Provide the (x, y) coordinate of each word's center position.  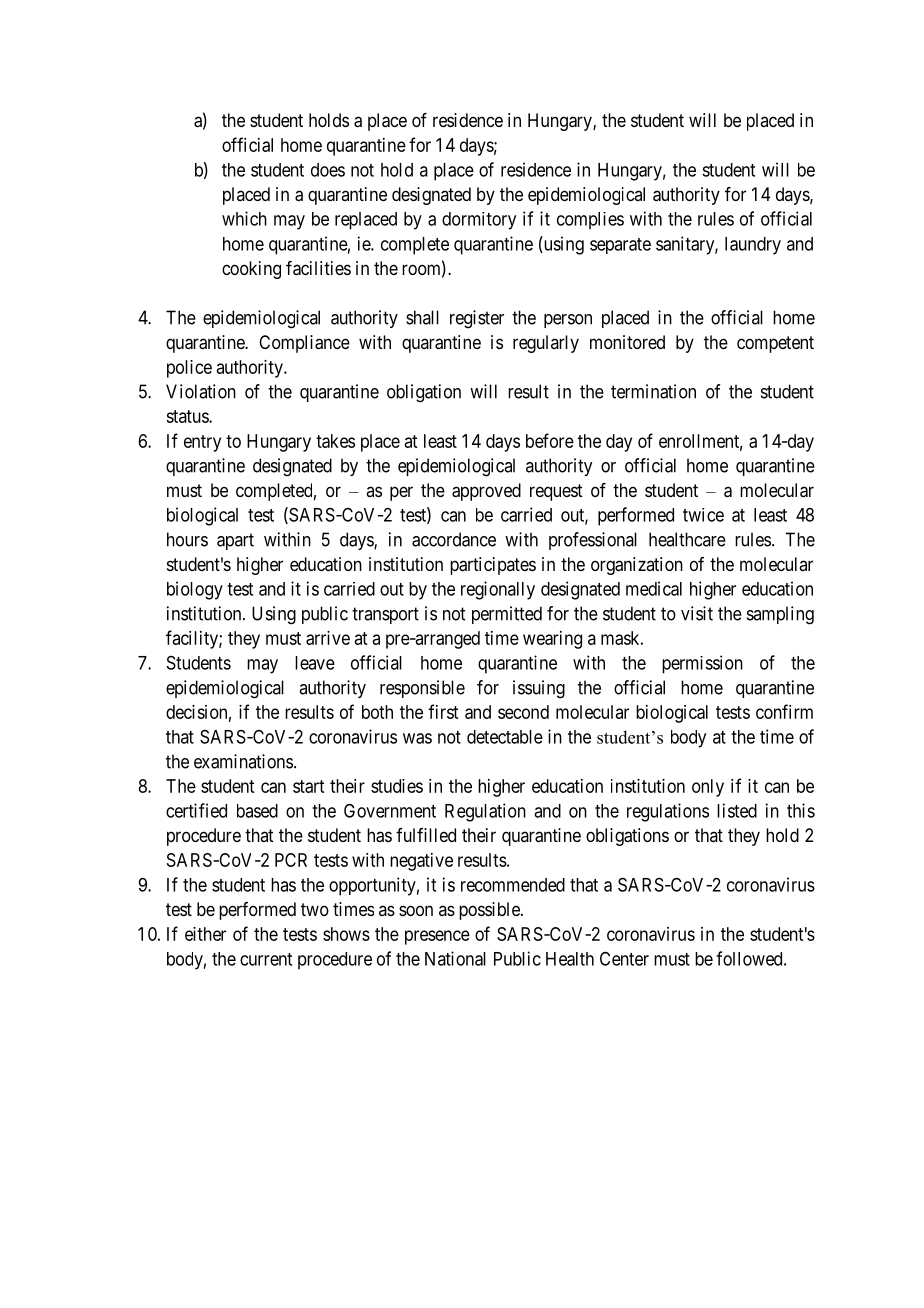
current (266, 959)
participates (493, 566)
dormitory (479, 221)
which (244, 218)
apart (235, 541)
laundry (753, 246)
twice (703, 515)
